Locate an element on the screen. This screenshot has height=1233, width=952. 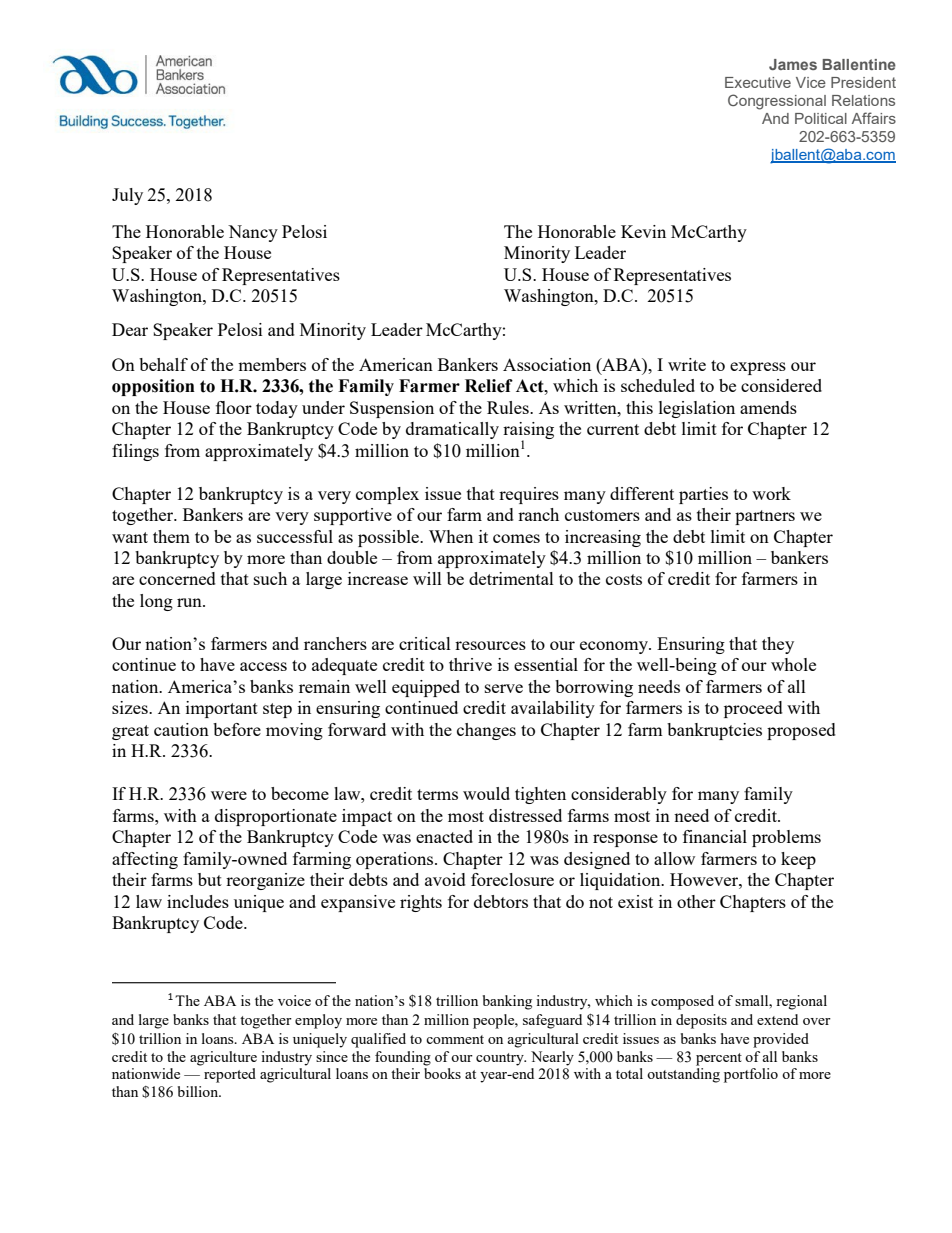
Rules is located at coordinates (509, 407).
